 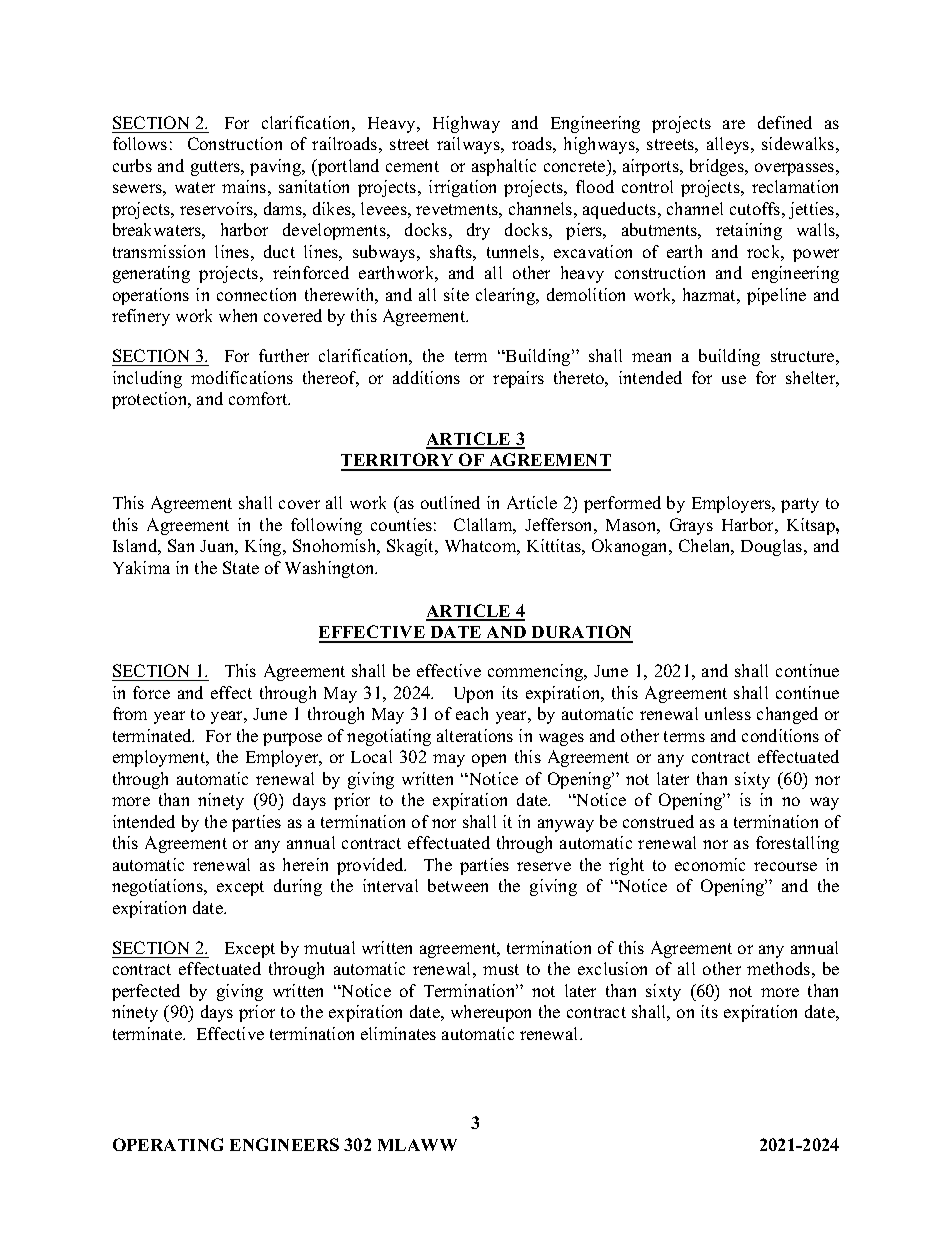 I want to click on eliminates, so click(x=398, y=1033).
